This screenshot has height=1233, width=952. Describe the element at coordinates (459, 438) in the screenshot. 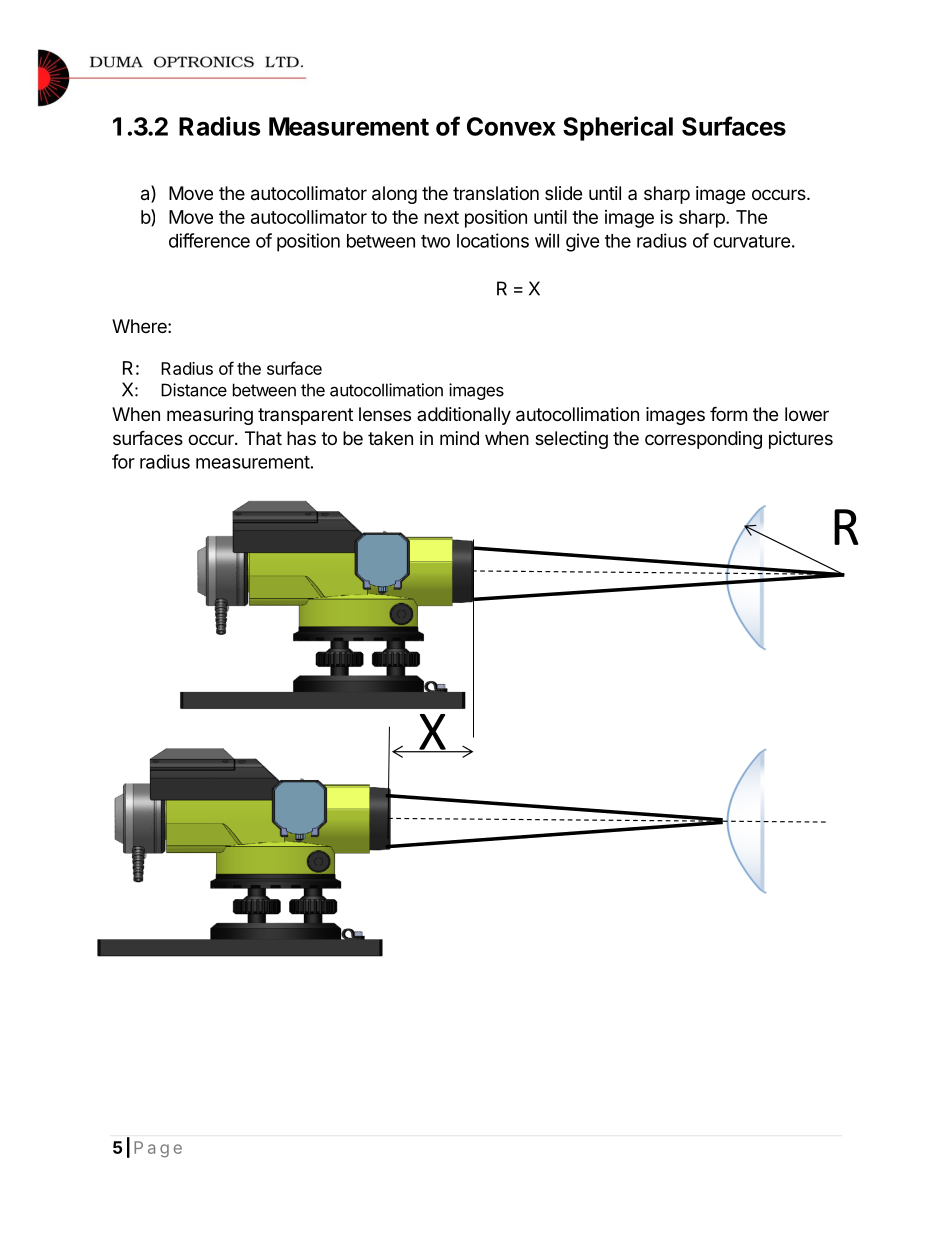

I see `mind` at that location.
